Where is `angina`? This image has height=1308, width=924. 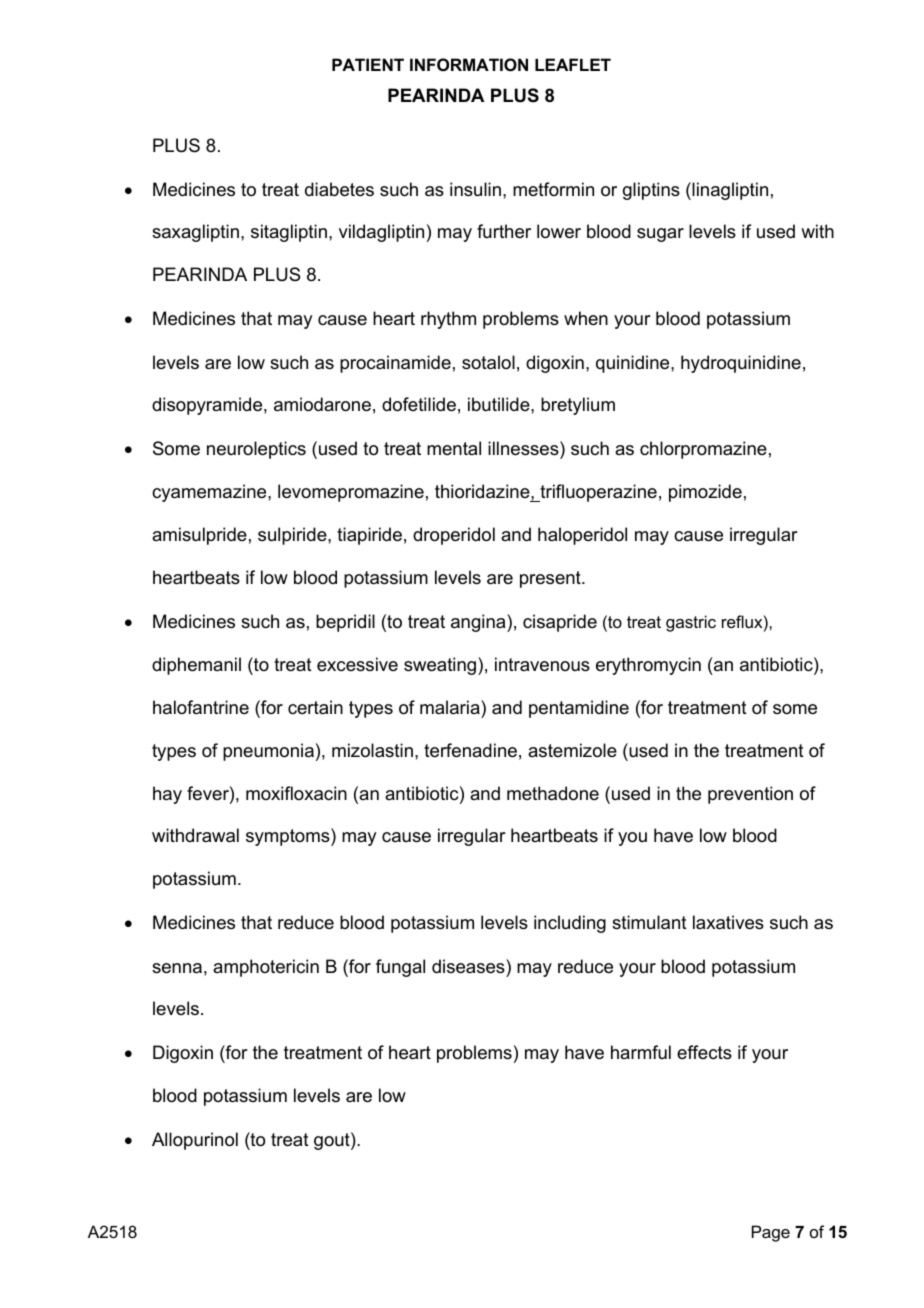
angina is located at coordinates (479, 623).
